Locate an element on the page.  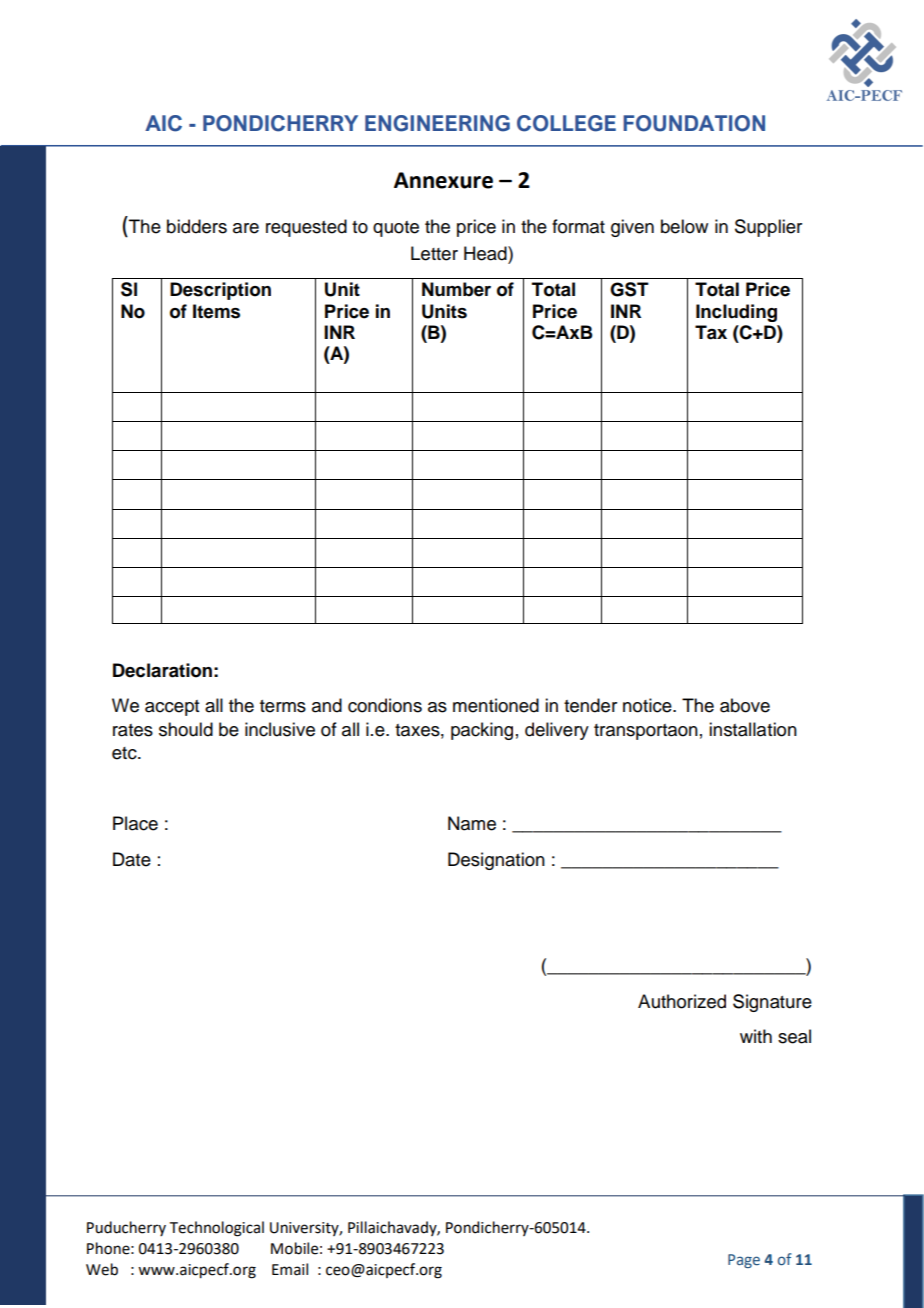
ENGINEERING is located at coordinates (437, 123).
